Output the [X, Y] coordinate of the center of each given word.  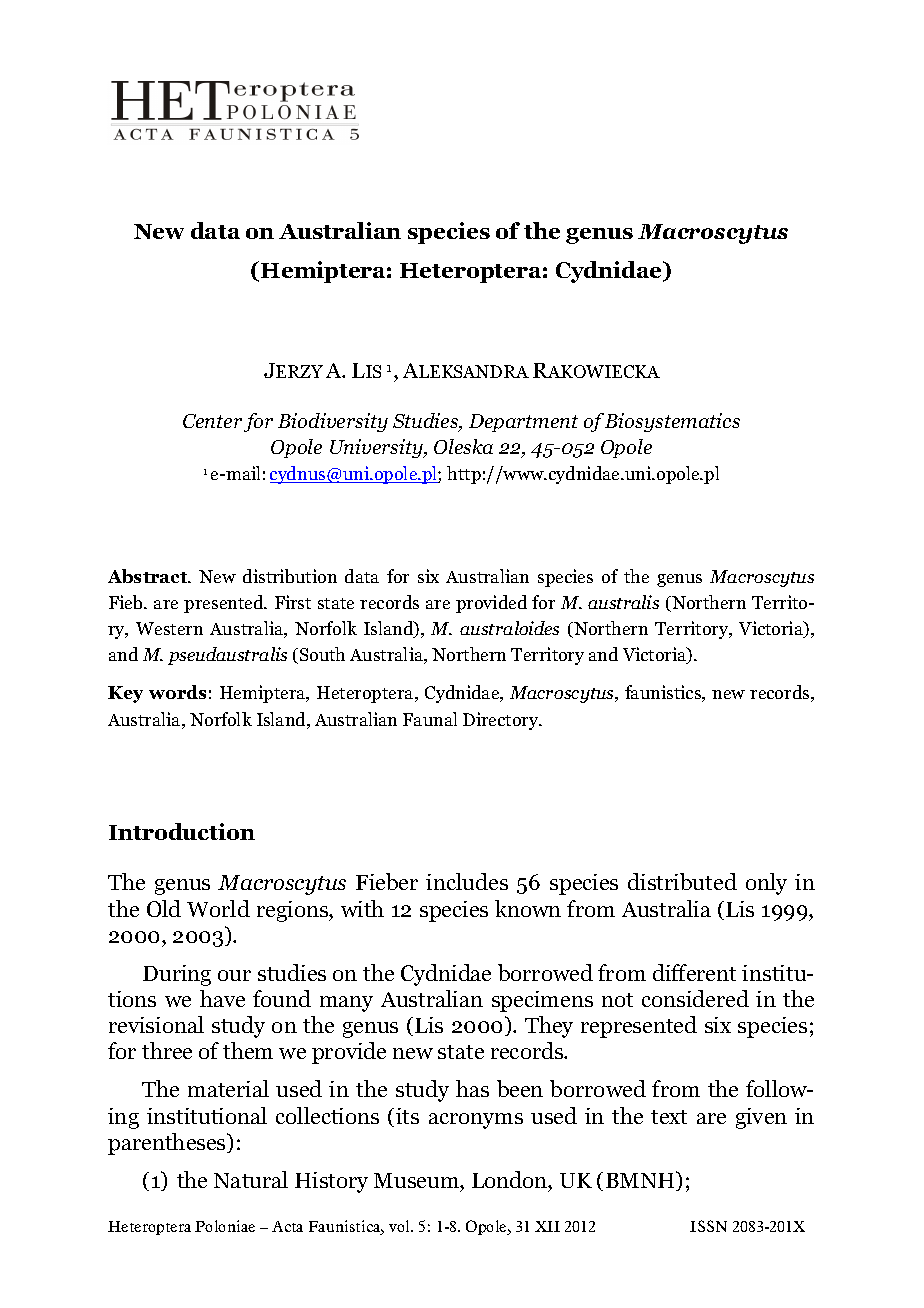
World [218, 908]
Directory [502, 721]
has [472, 1088]
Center [212, 421]
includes [467, 881]
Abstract [149, 576]
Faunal [430, 719]
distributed [682, 881]
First [293, 602]
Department [523, 423]
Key [125, 694]
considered [695, 998]
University [377, 448]
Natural [251, 1179]
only [766, 884]
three [167, 1050]
